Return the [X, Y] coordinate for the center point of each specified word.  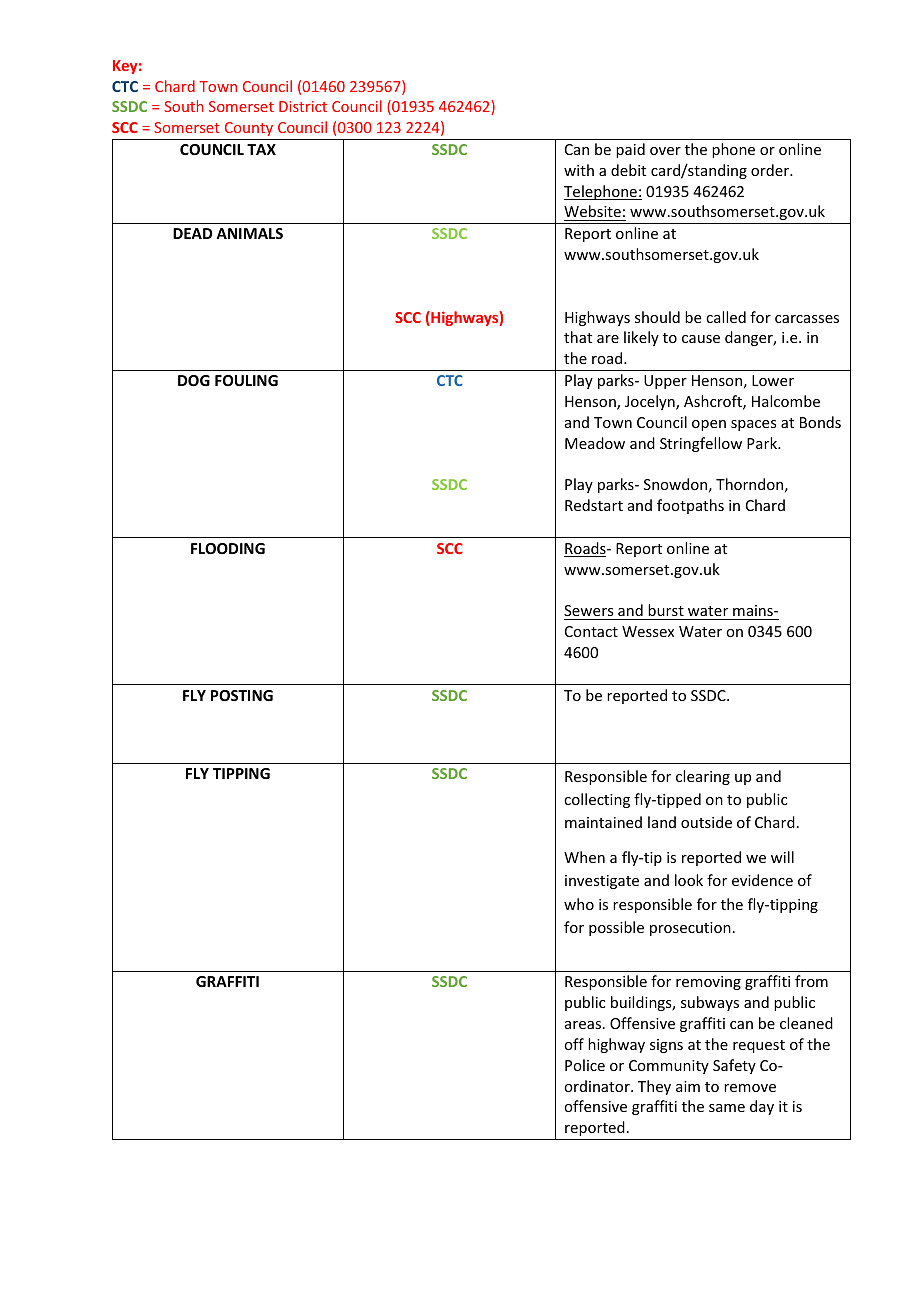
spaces [753, 425]
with [579, 170]
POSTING [242, 695]
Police [585, 1065]
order [771, 170]
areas [583, 1025]
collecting [597, 800]
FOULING [246, 380]
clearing [703, 777]
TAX [261, 149]
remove [750, 1088]
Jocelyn [651, 402]
